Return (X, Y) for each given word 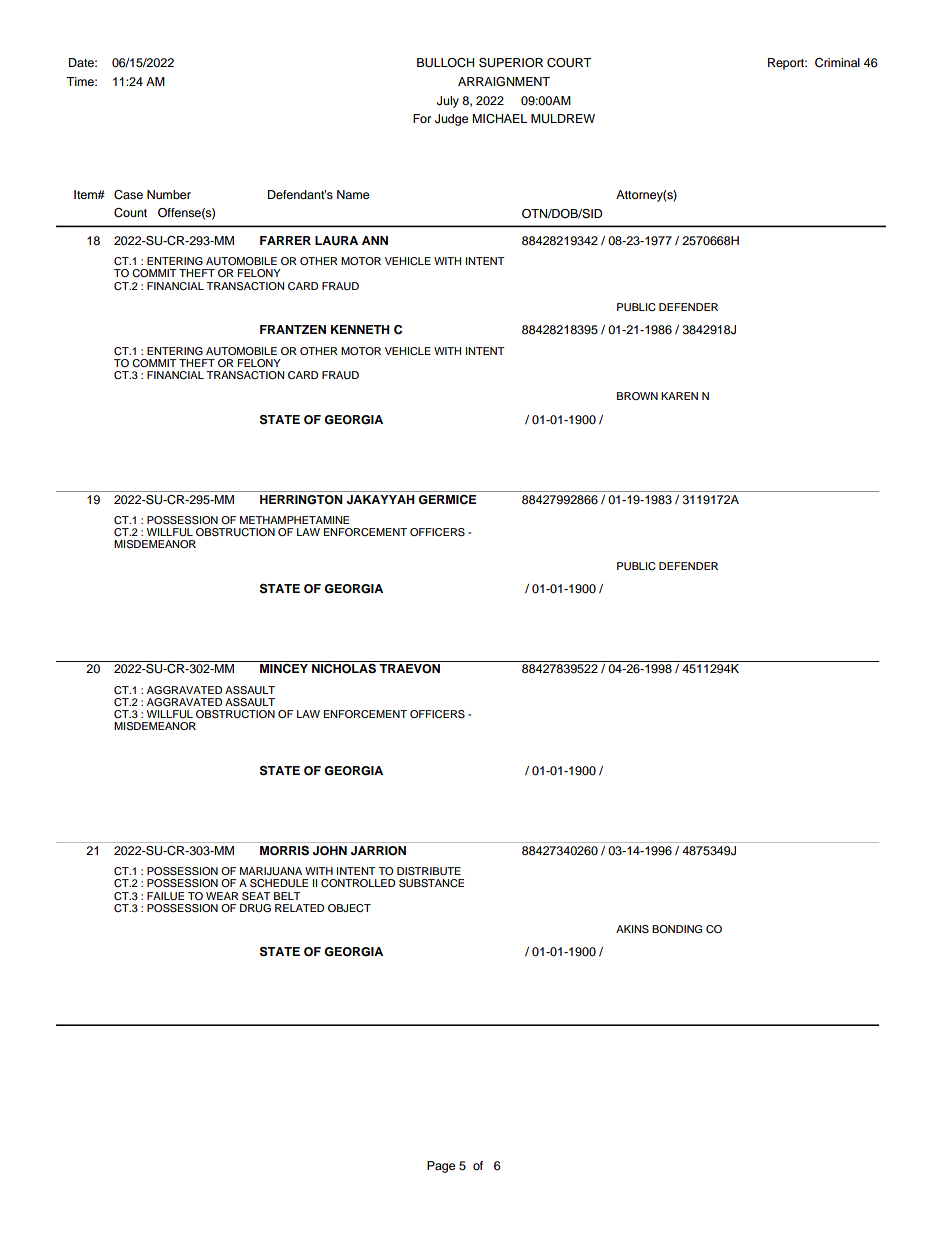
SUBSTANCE (431, 883)
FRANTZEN (293, 329)
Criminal (837, 63)
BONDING (677, 929)
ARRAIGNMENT (504, 82)
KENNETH (360, 329)
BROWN (637, 396)
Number (169, 194)
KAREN (679, 396)
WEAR (222, 896)
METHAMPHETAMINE (294, 520)
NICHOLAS (344, 667)
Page (441, 1167)
